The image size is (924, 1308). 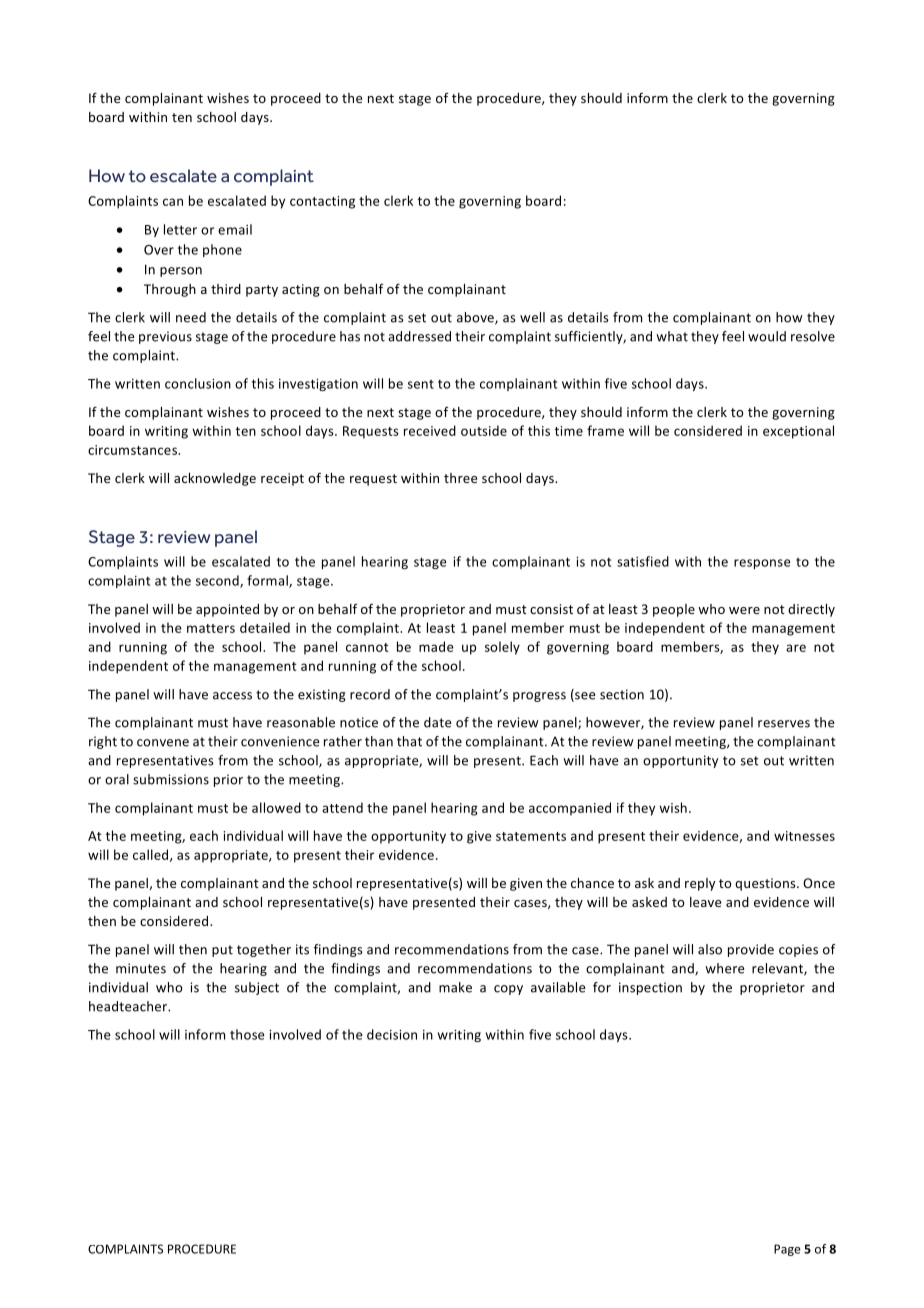 I want to click on second, so click(x=218, y=581).
